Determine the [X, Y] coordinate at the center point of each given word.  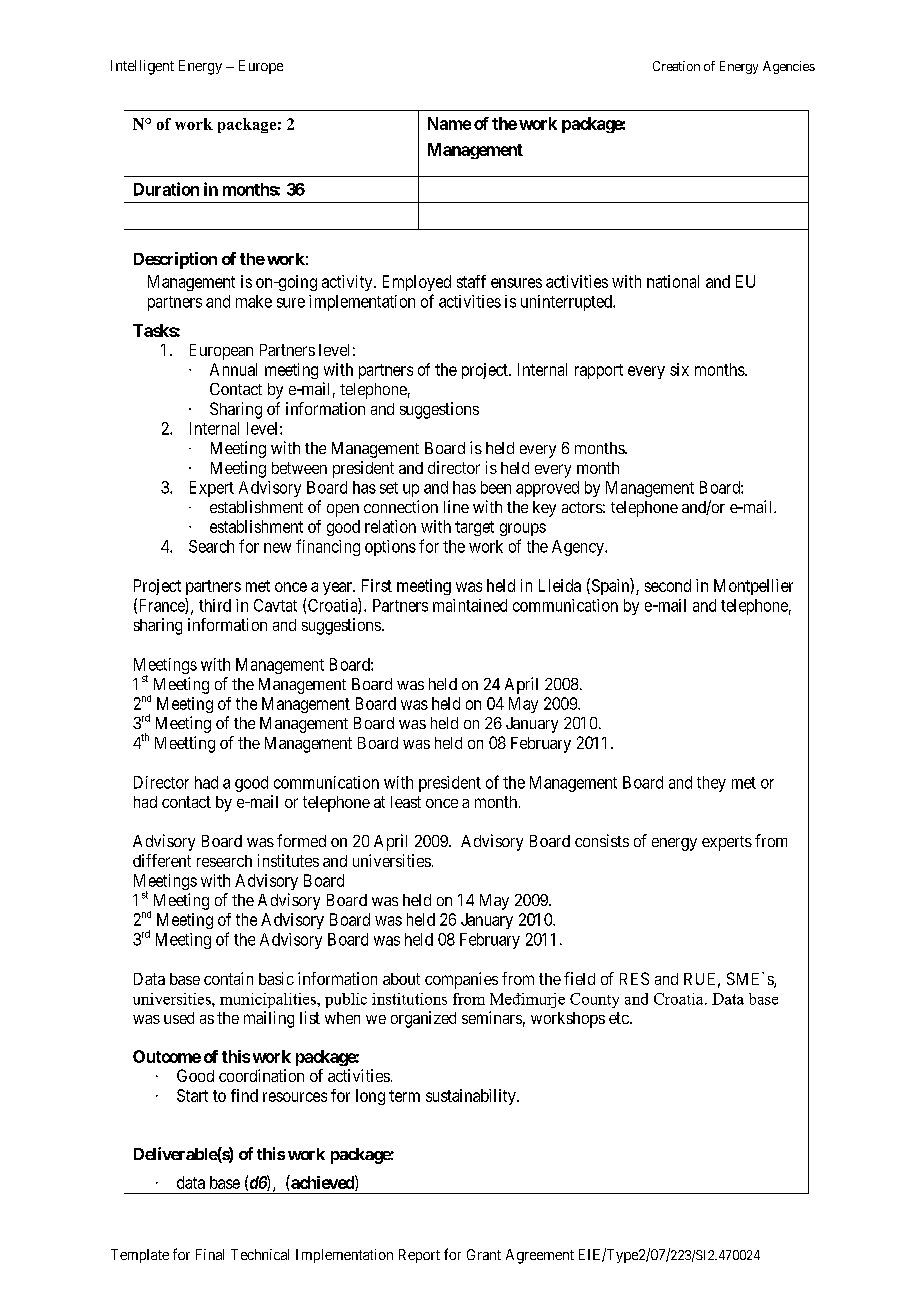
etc [619, 1018]
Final [210, 1254]
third [215, 605]
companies [461, 980]
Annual [233, 369]
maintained [470, 605]
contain [228, 978]
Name [449, 123]
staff [471, 281]
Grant [484, 1254]
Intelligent [142, 67]
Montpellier [753, 587]
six [679, 369]
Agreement [540, 1256]
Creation [676, 66]
